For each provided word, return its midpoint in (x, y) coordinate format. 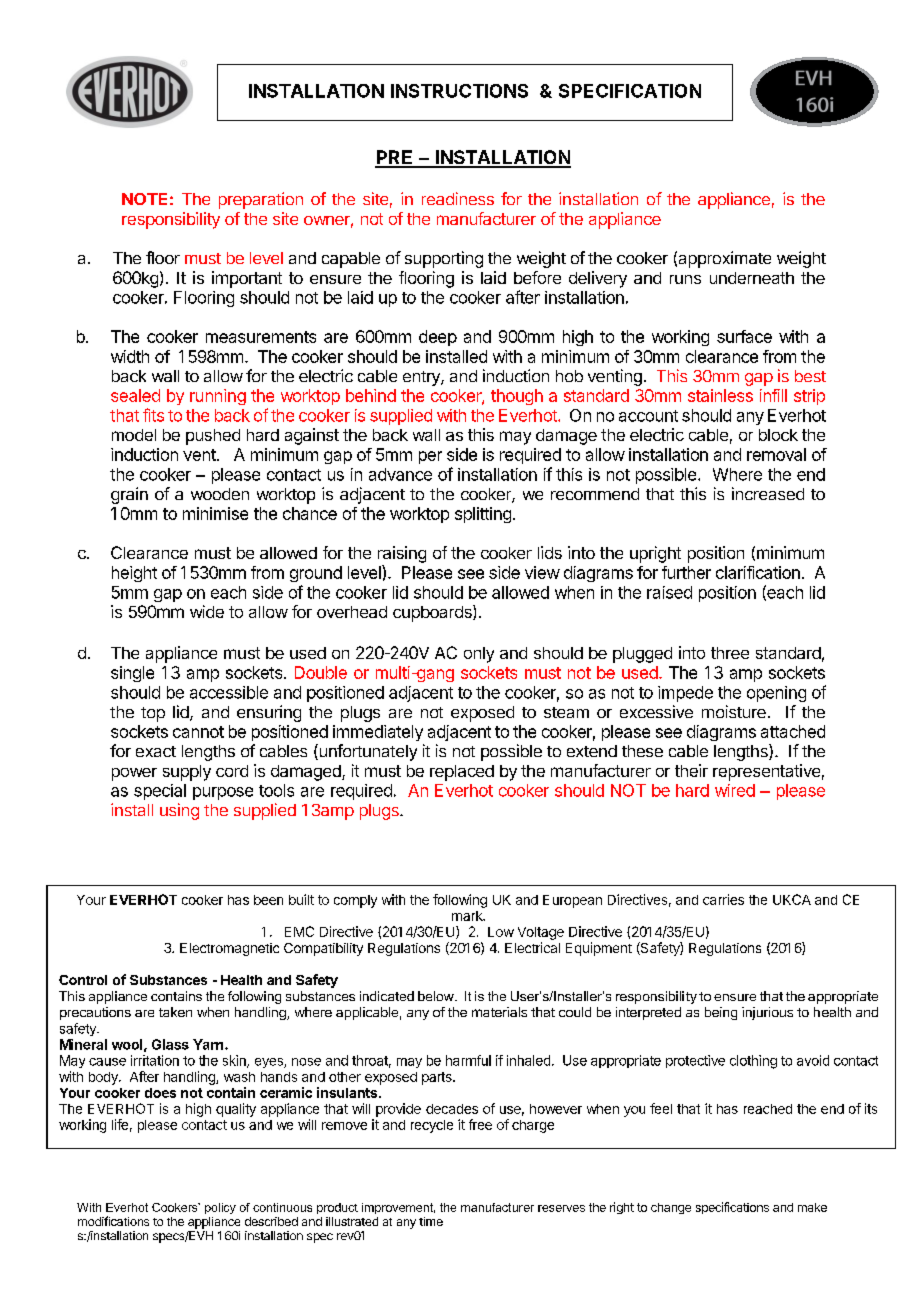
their (691, 770)
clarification (758, 572)
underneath (752, 278)
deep (438, 338)
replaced (462, 773)
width (130, 356)
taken (175, 1012)
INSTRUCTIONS (459, 91)
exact (156, 751)
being (721, 1013)
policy (220, 1208)
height (134, 574)
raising (402, 554)
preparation (261, 200)
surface (744, 336)
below (437, 996)
